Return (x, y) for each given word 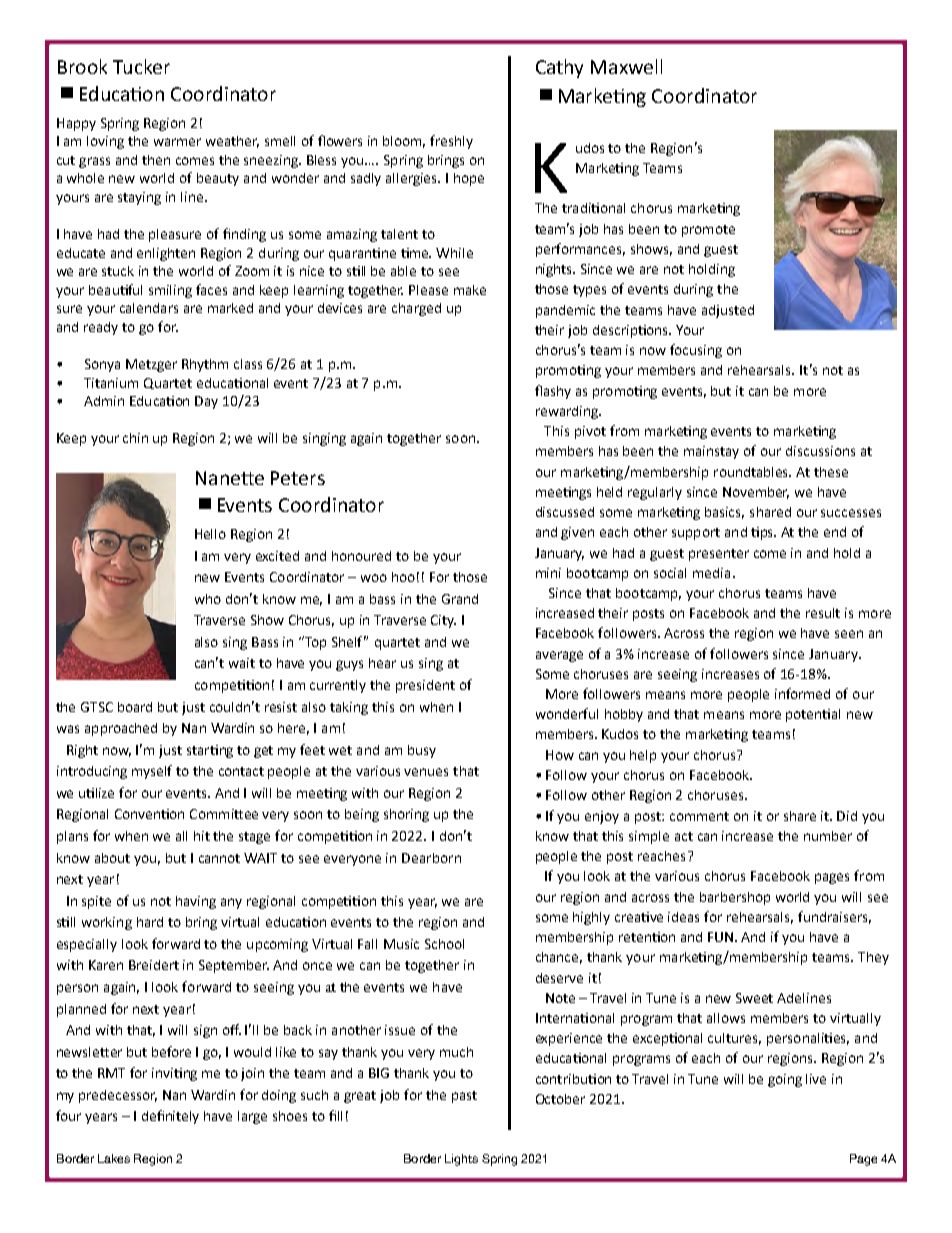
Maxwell (626, 66)
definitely (170, 1117)
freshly (451, 142)
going (785, 1080)
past (464, 1097)
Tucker (141, 66)
